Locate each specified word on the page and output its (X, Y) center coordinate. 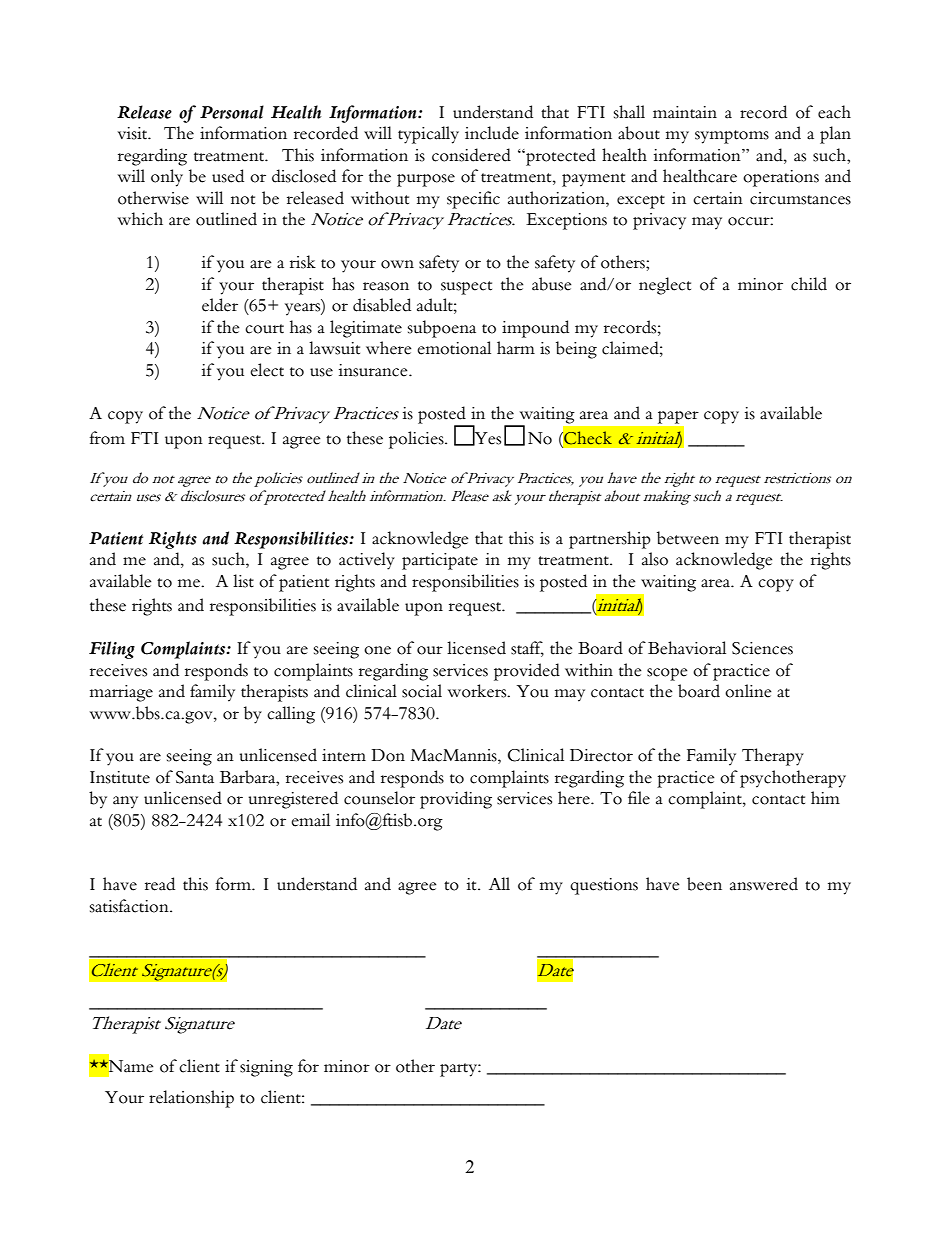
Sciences (762, 648)
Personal (232, 112)
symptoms (732, 137)
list (243, 581)
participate (440, 561)
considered (471, 155)
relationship (191, 1099)
